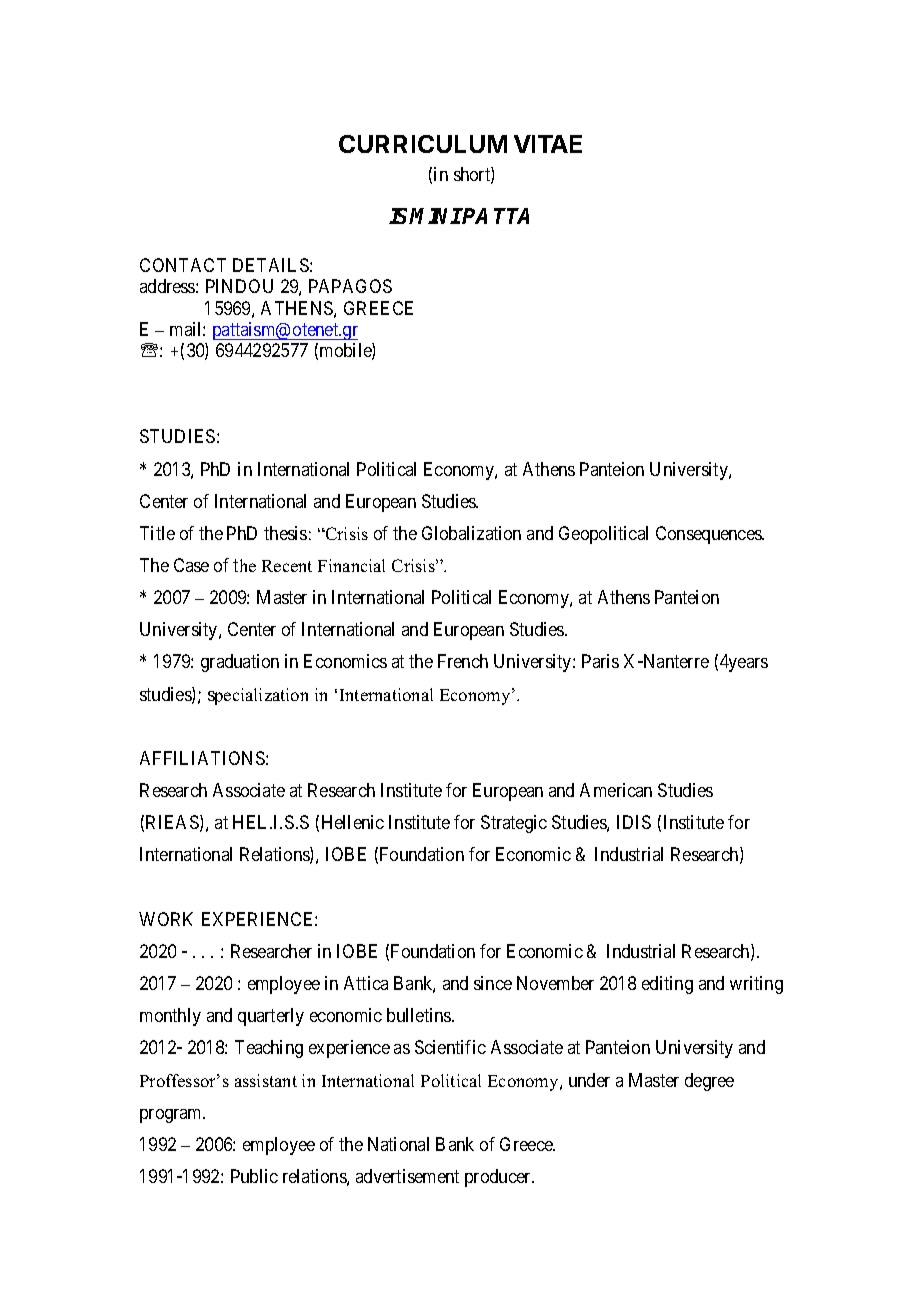 The height and width of the document is (1308, 924). Describe the element at coordinates (709, 535) in the document. I see `Consequences` at that location.
